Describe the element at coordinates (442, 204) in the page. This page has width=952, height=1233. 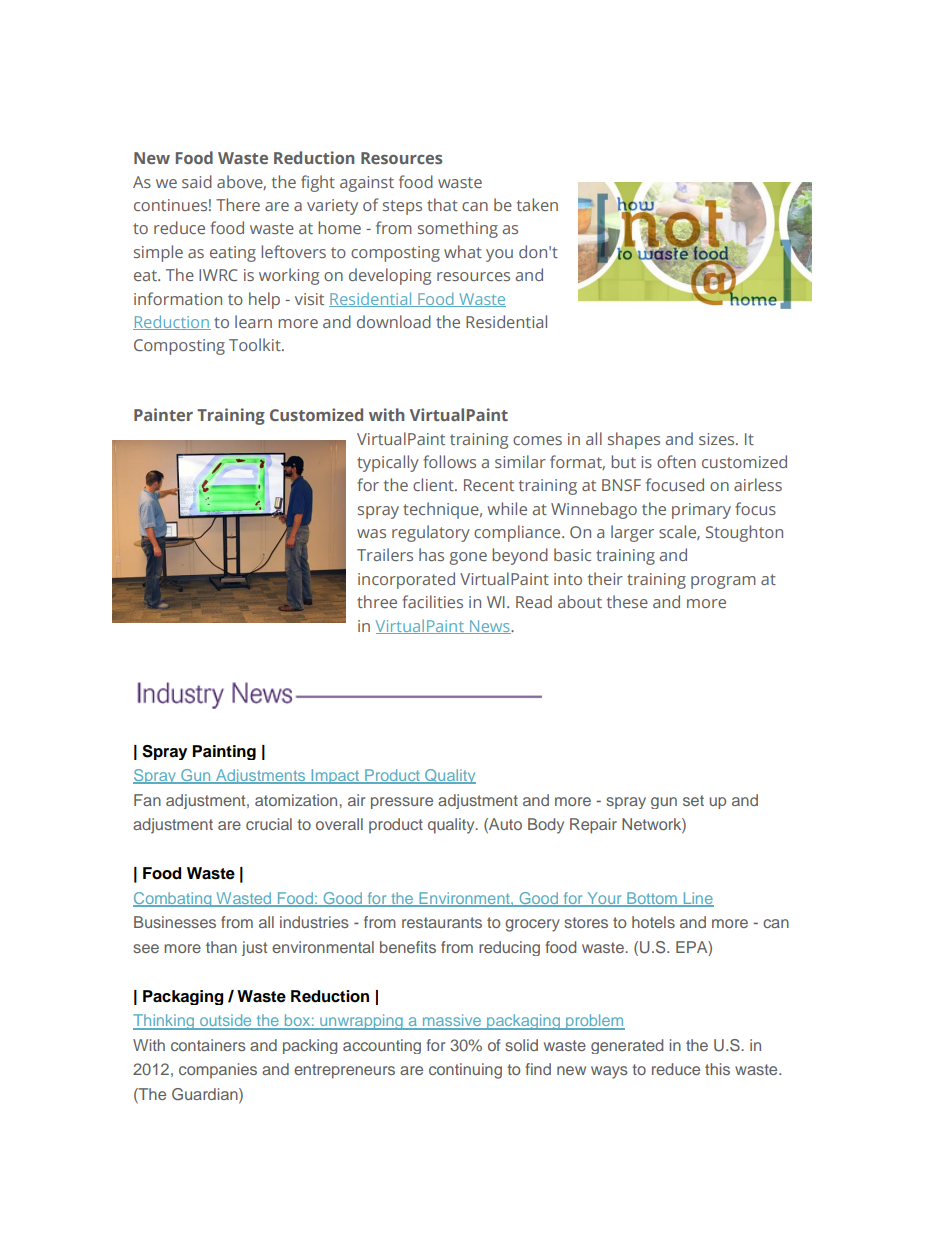
I see `that` at that location.
